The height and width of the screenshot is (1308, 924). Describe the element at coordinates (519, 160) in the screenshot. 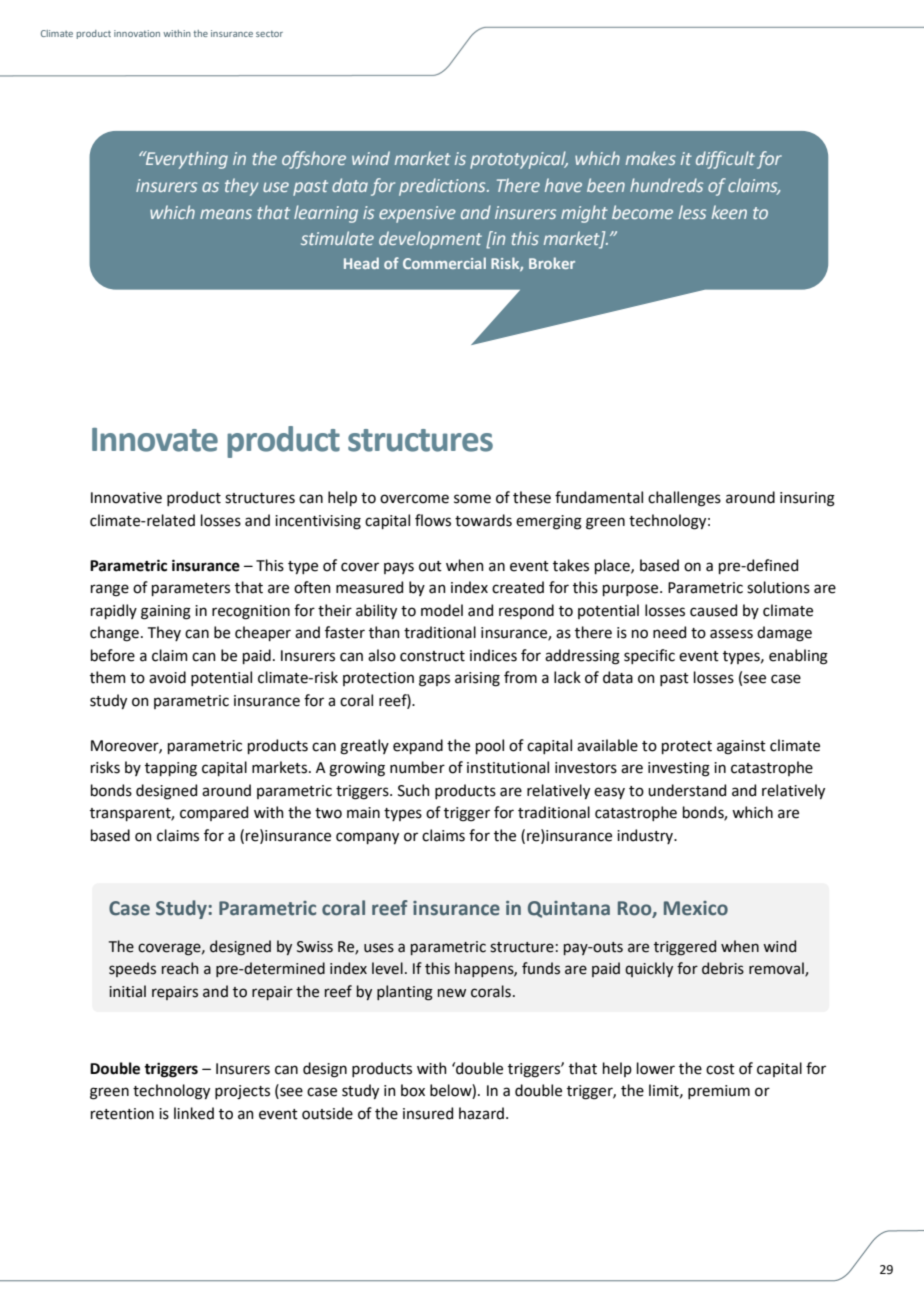

I see `prototypical` at that location.
